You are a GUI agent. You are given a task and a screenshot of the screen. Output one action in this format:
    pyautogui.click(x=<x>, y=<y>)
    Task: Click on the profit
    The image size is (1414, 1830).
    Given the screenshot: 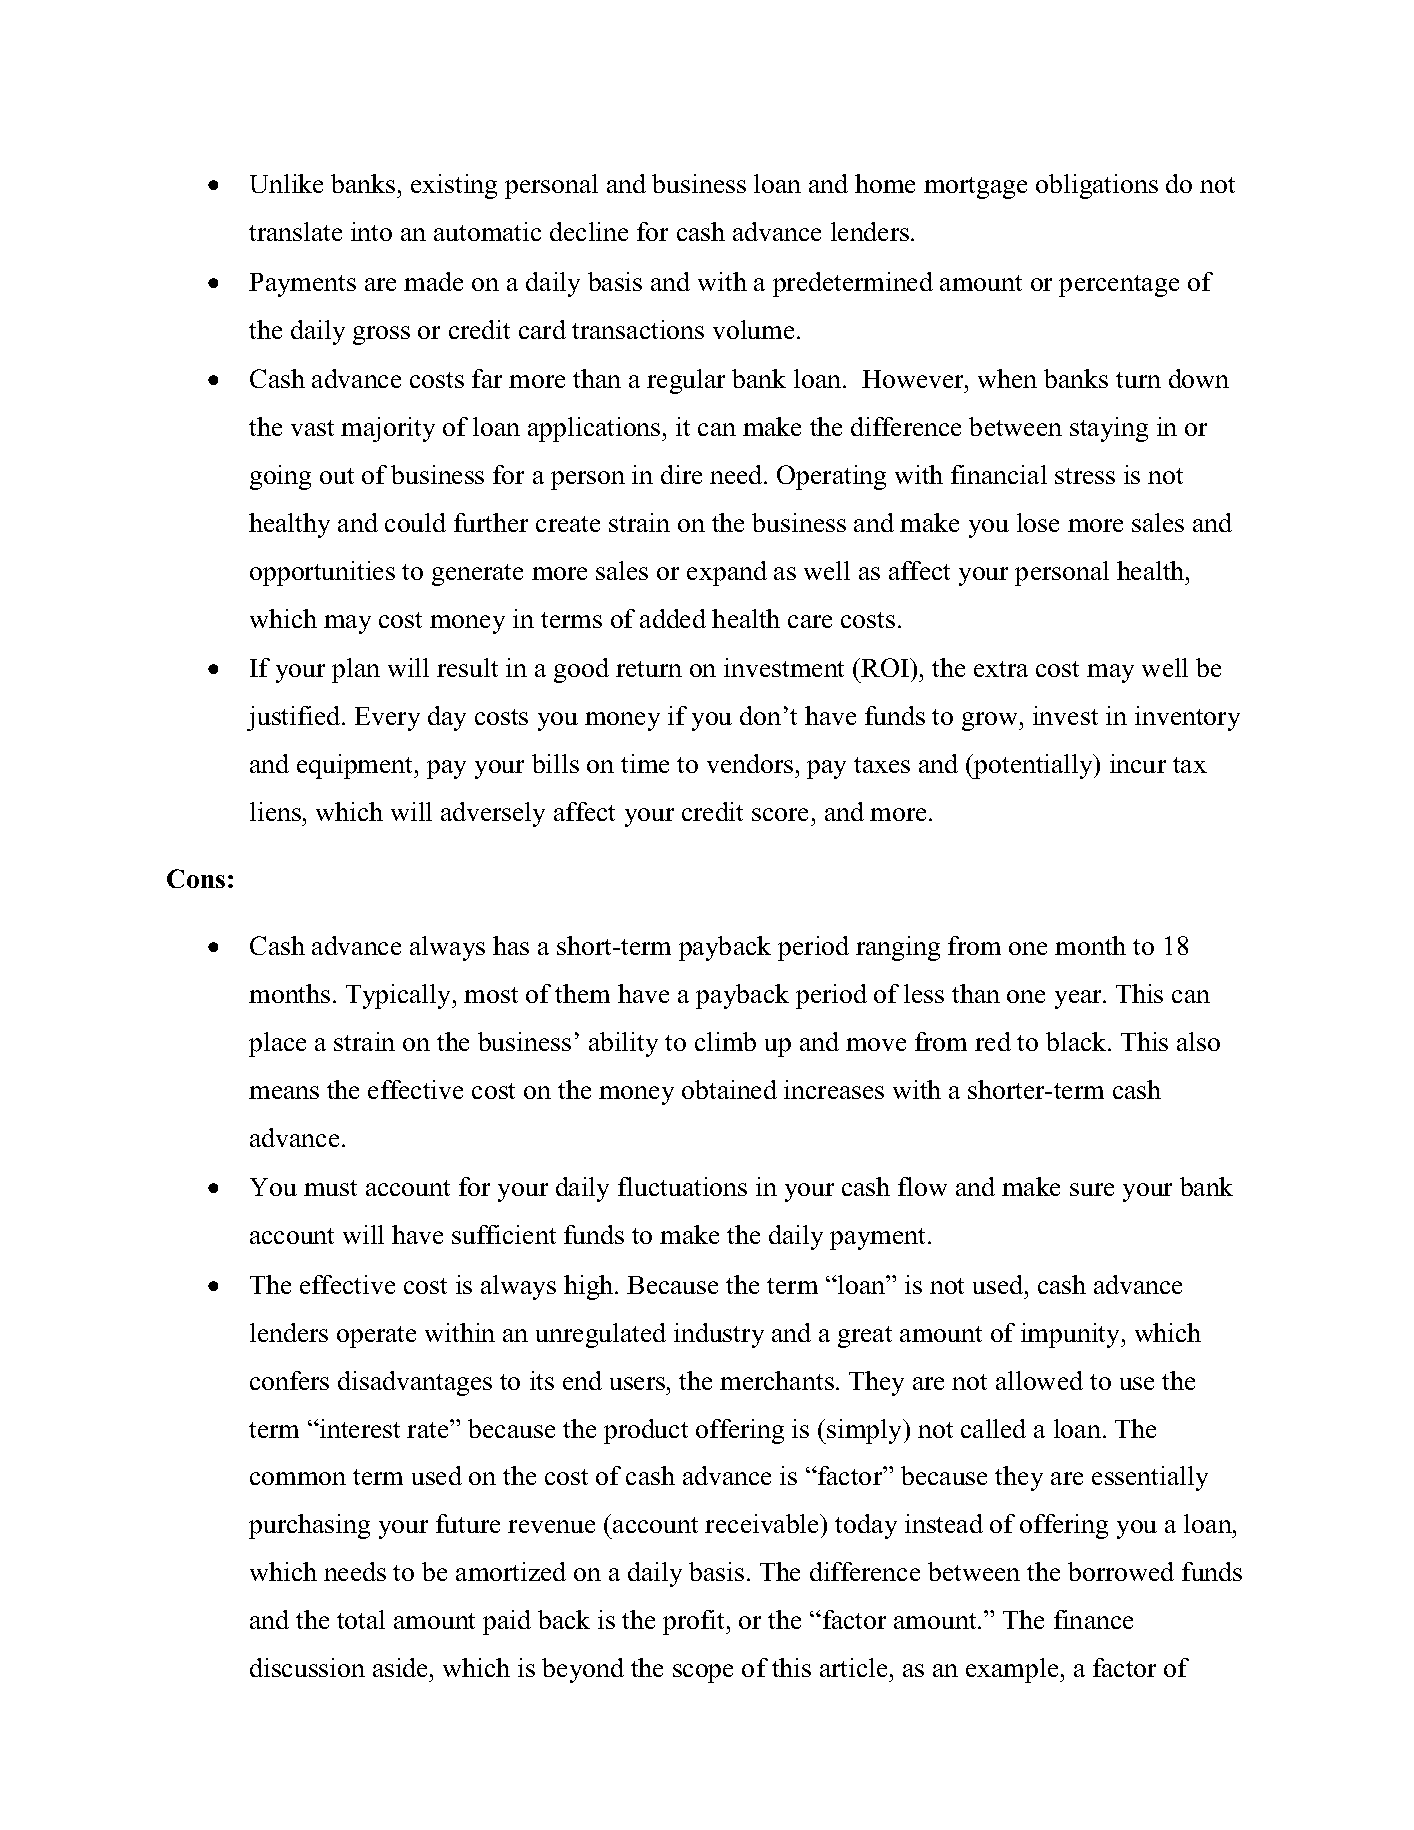 What is the action you would take?
    pyautogui.click(x=695, y=1622)
